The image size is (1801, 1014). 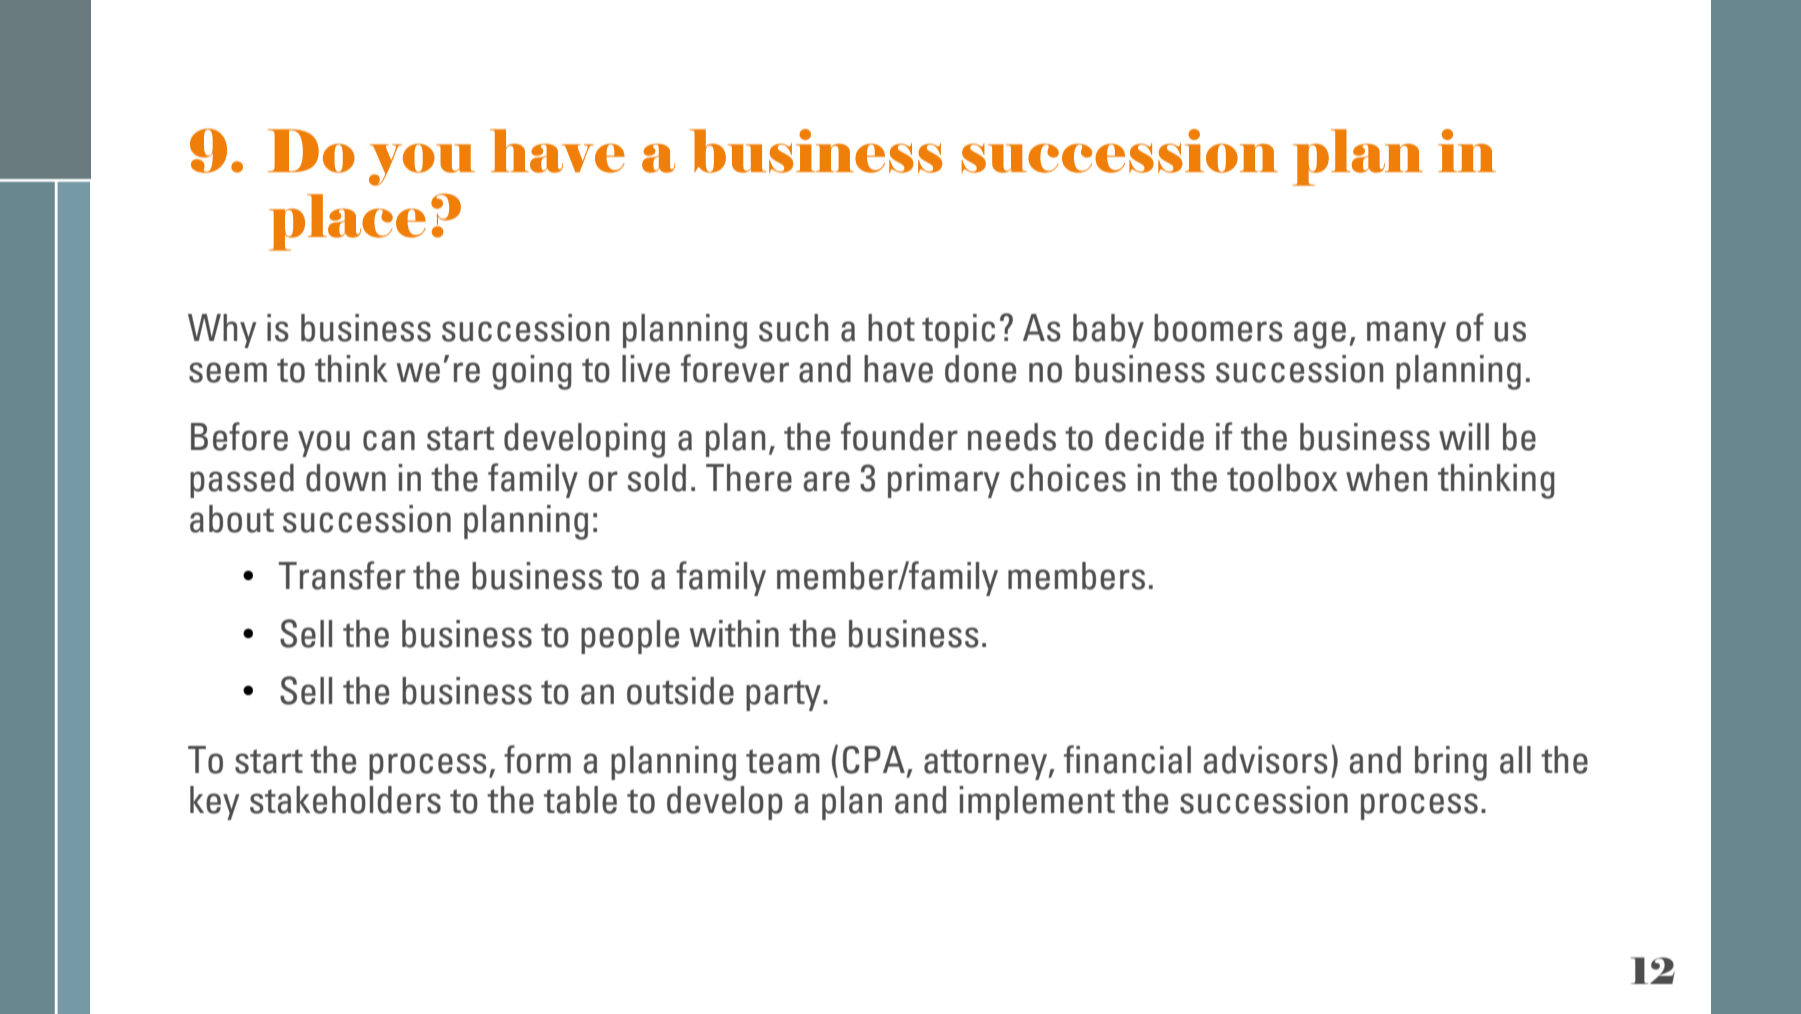 I want to click on people, so click(x=630, y=637).
